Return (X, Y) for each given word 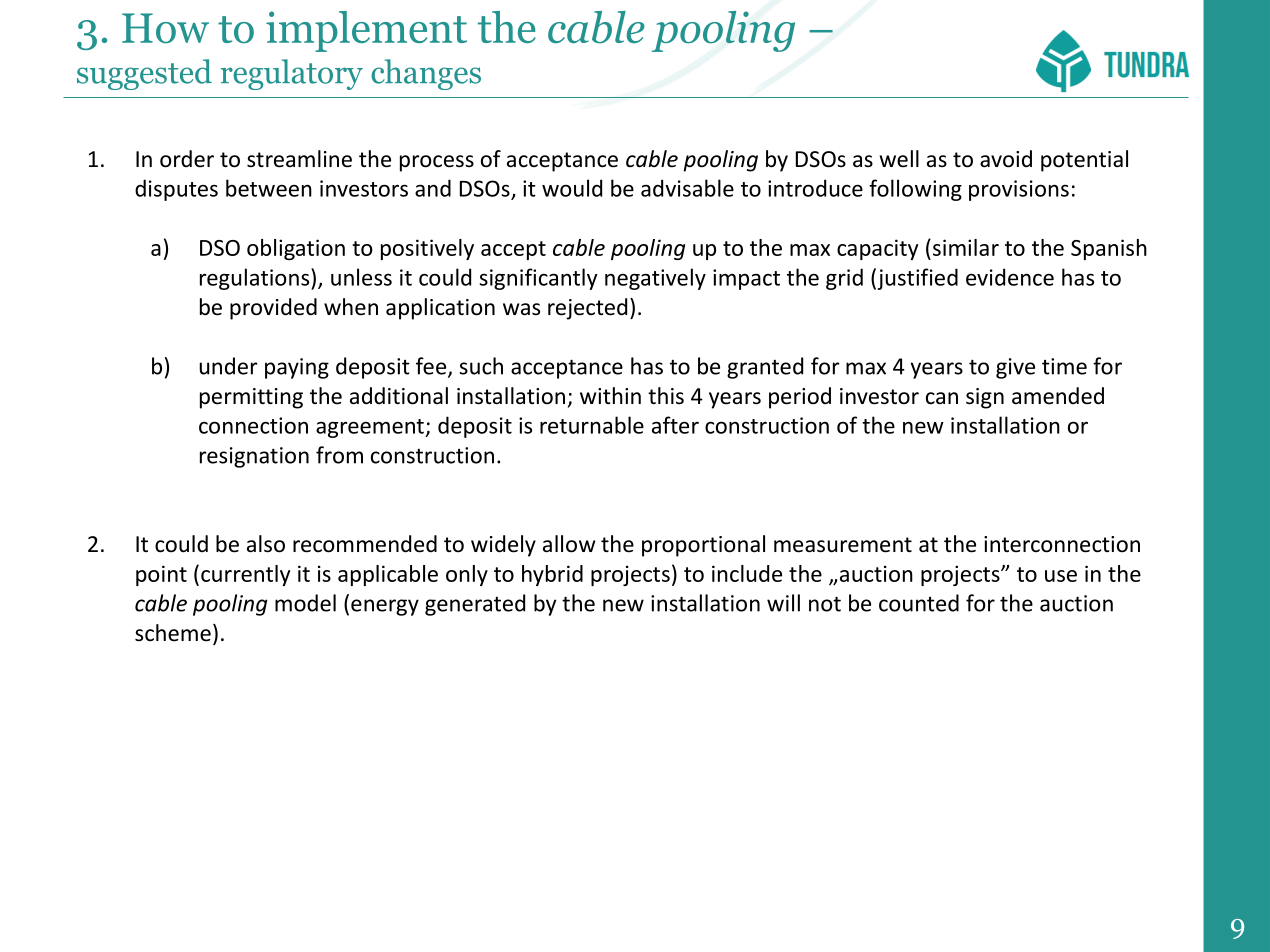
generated (475, 605)
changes (426, 74)
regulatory (292, 74)
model (305, 603)
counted (919, 603)
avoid (1006, 159)
